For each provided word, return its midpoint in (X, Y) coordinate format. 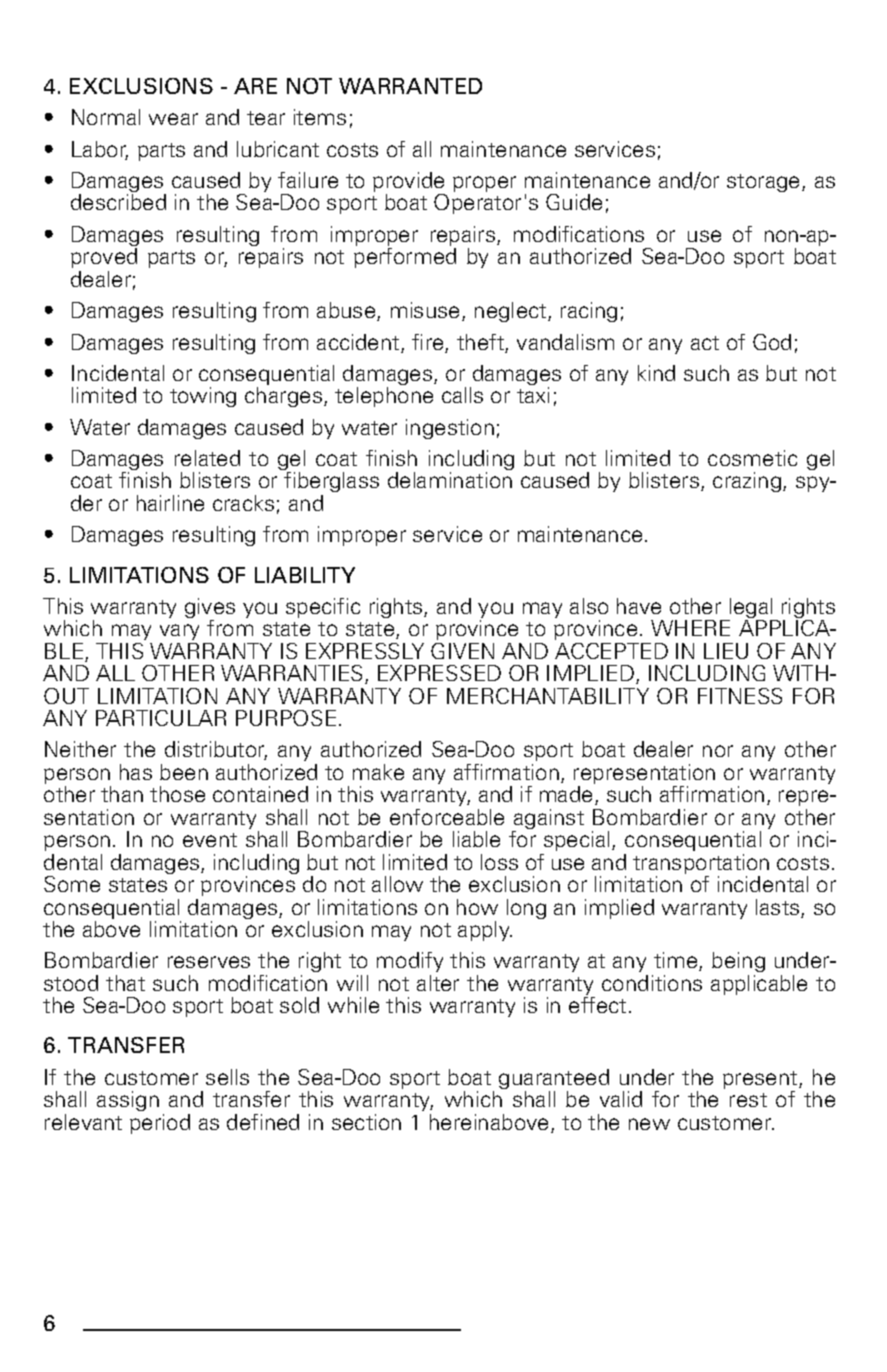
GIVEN (462, 651)
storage (765, 183)
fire (429, 343)
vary (179, 634)
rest (748, 1100)
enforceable (447, 817)
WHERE (690, 628)
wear (173, 119)
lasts (779, 908)
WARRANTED (410, 86)
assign (128, 1101)
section (366, 1122)
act (705, 343)
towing (203, 397)
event (210, 840)
